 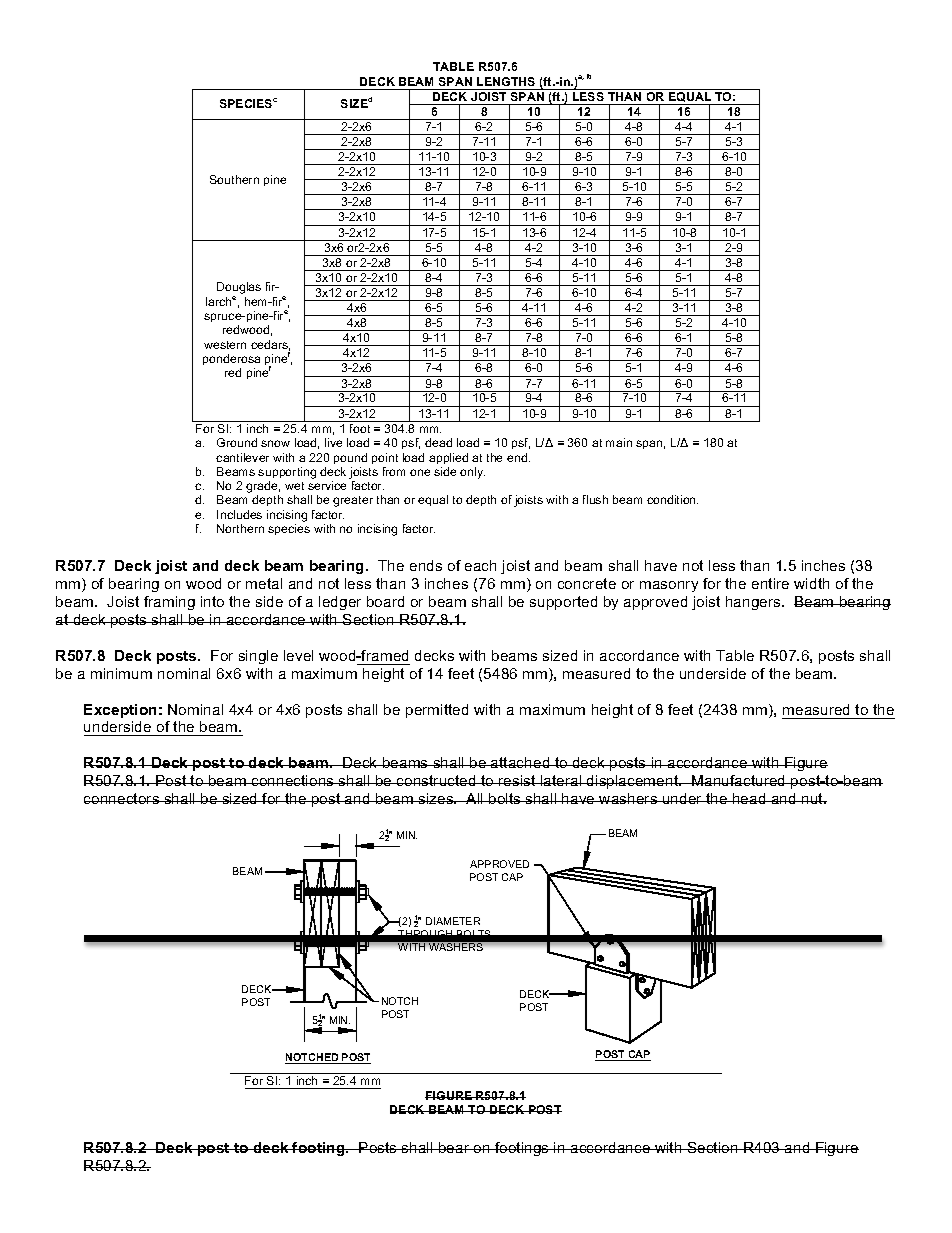 I want to click on dead, so click(x=438, y=442).
